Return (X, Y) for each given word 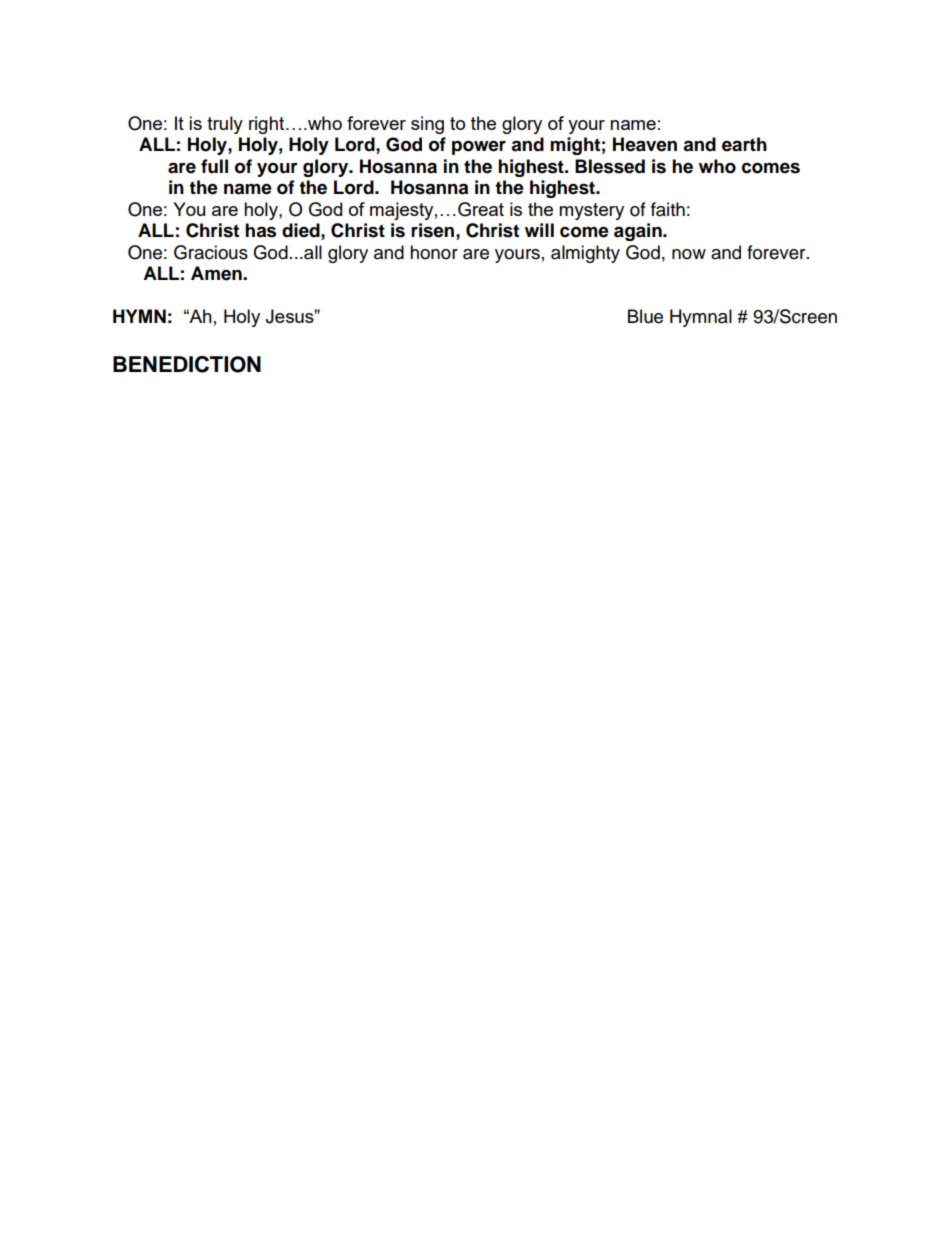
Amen (217, 273)
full (214, 166)
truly (225, 125)
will (539, 230)
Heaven (645, 144)
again (639, 232)
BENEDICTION (187, 364)
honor (434, 252)
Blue (645, 316)
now (689, 254)
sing (427, 125)
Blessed (610, 166)
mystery (591, 211)
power (479, 147)
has (260, 230)
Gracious (211, 252)
